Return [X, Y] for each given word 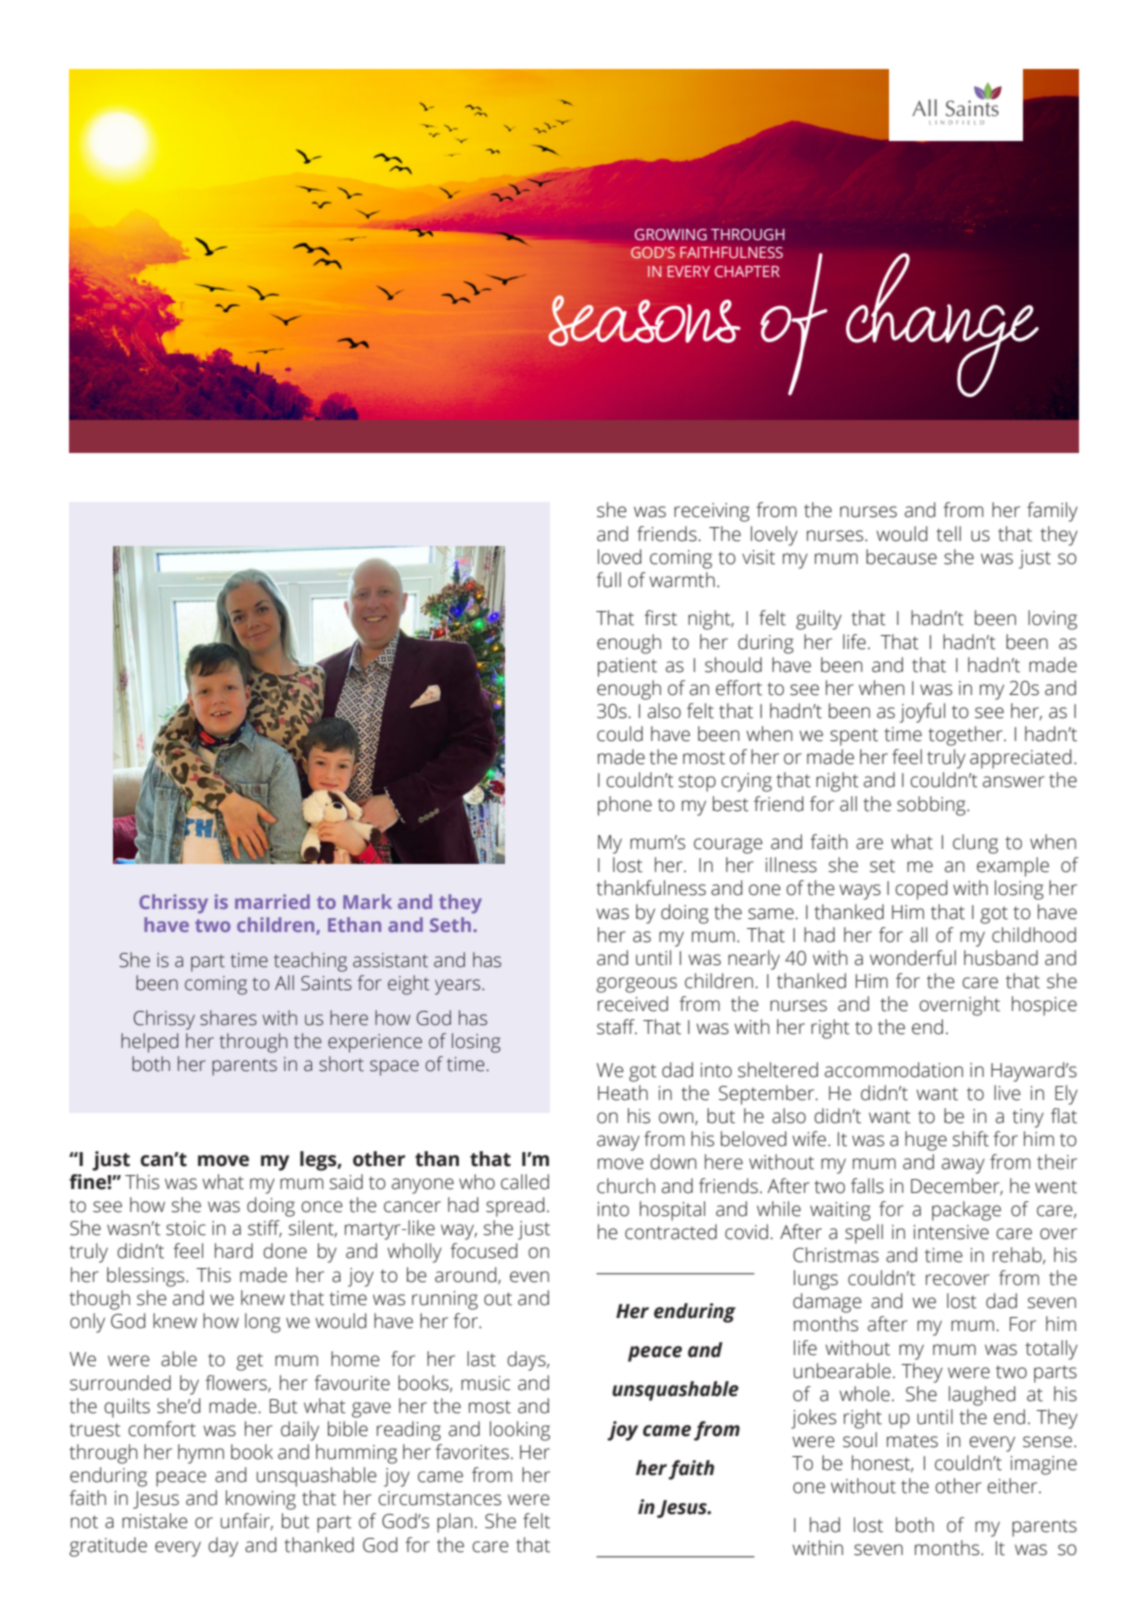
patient [627, 667]
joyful [922, 713]
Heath [623, 1093]
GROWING [671, 234]
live [1007, 1093]
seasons [644, 320]
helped [149, 1043]
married [272, 901]
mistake [155, 1521]
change [942, 325]
